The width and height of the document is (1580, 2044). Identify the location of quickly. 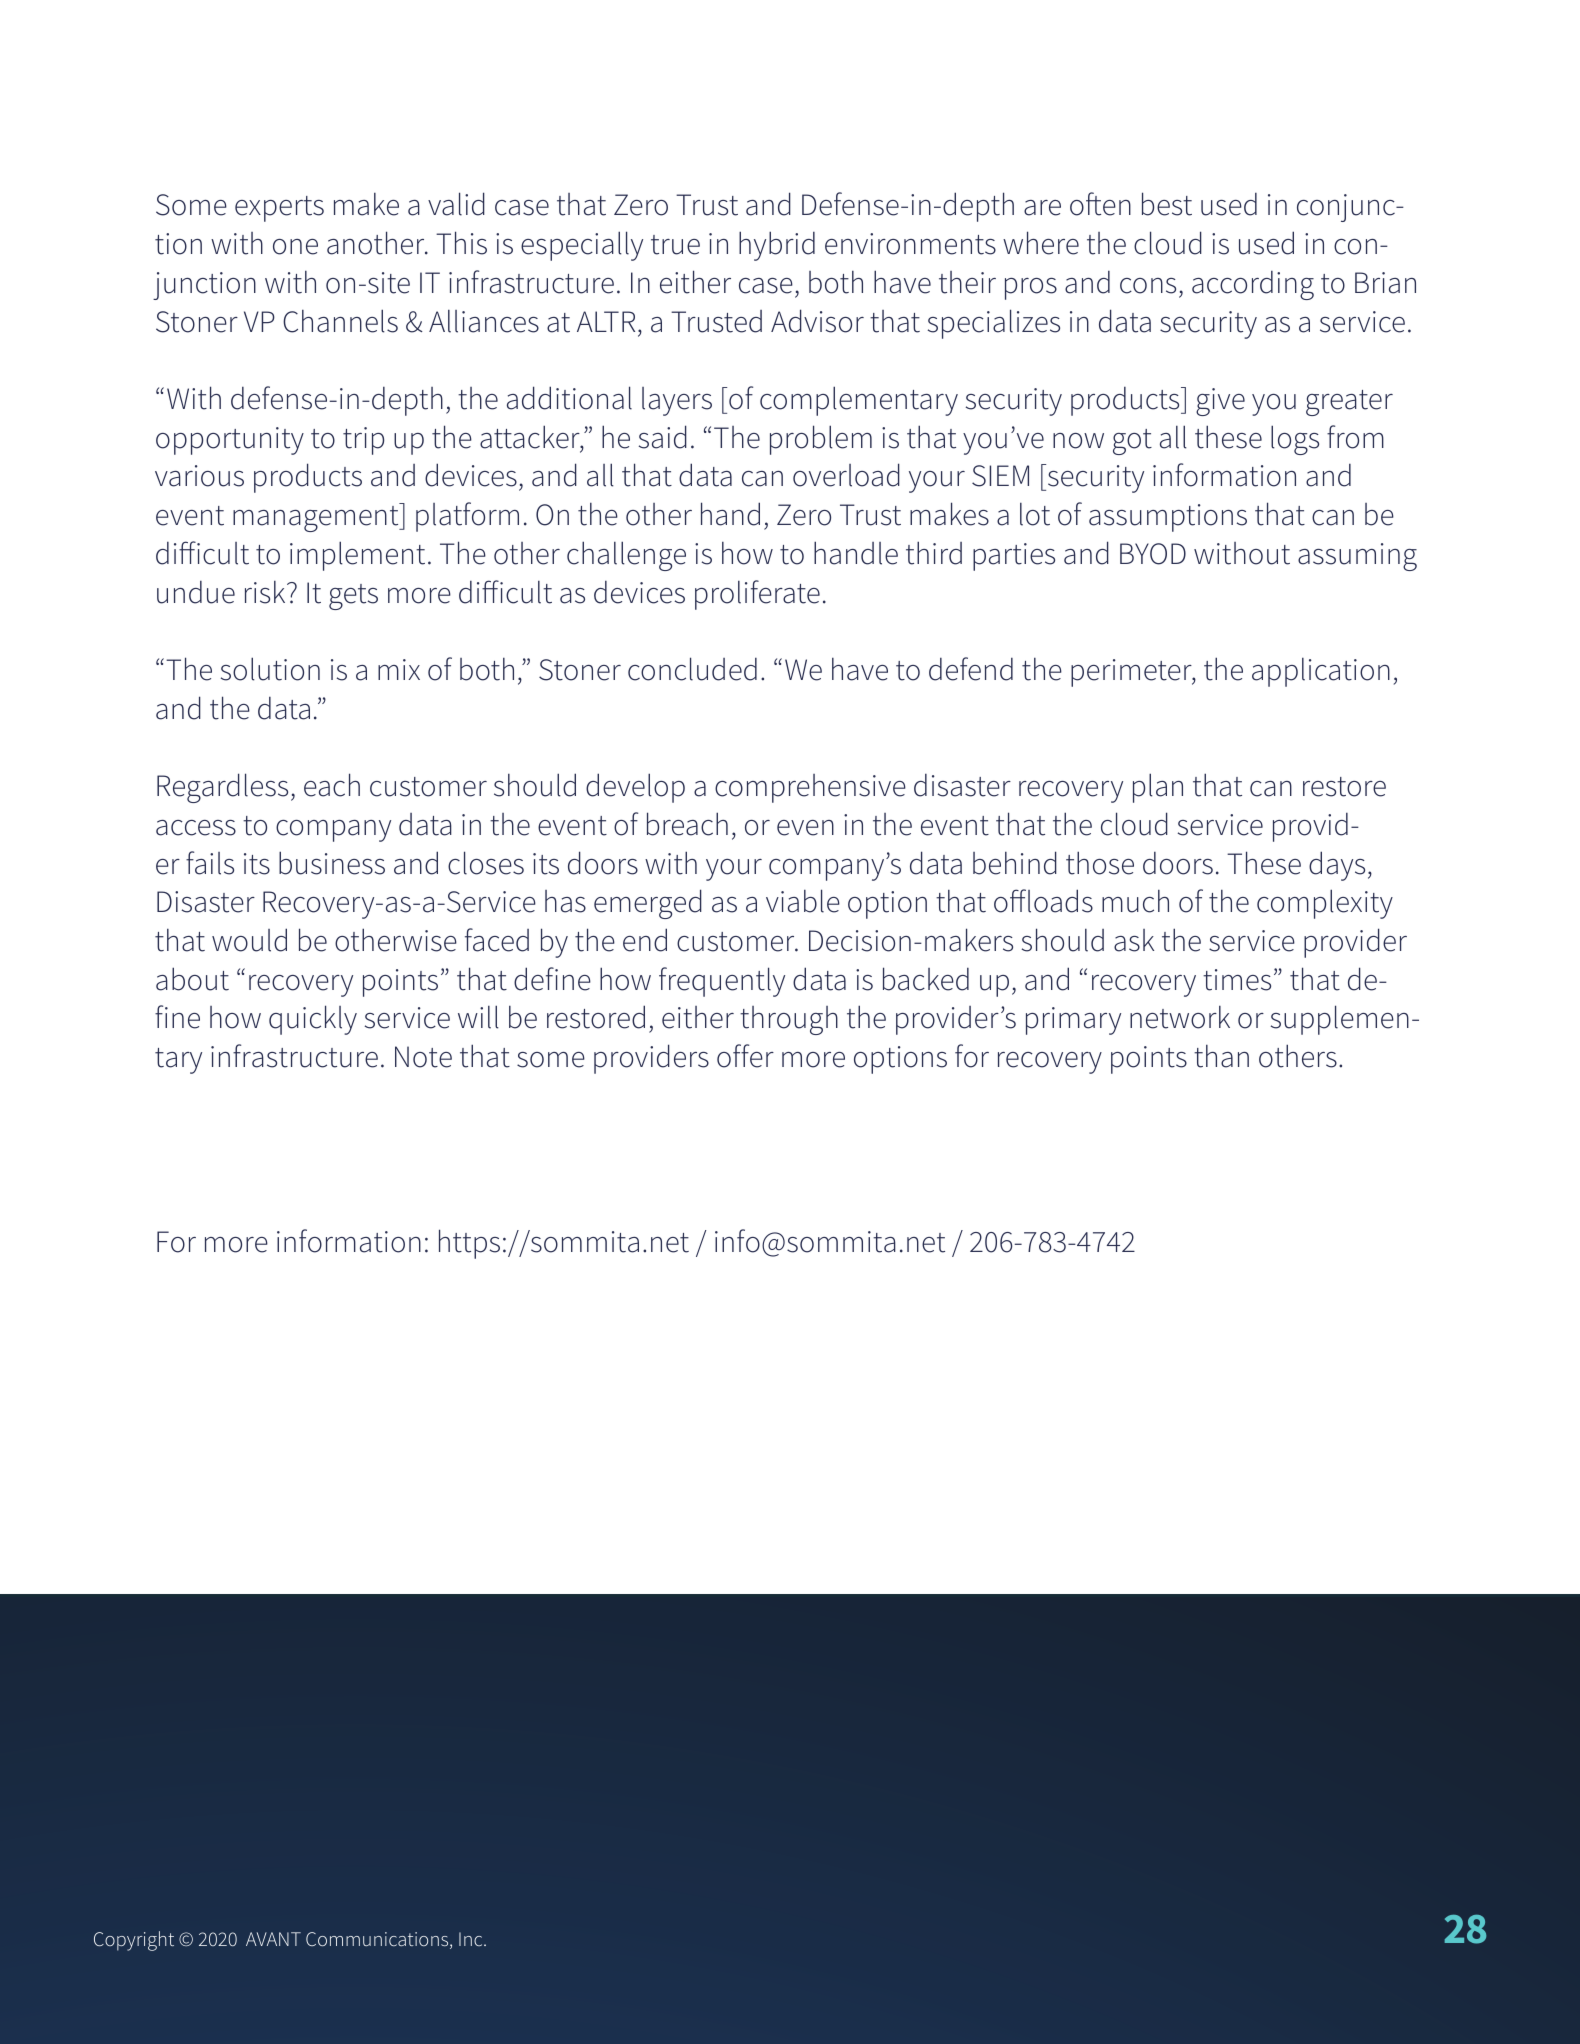
(313, 1020).
